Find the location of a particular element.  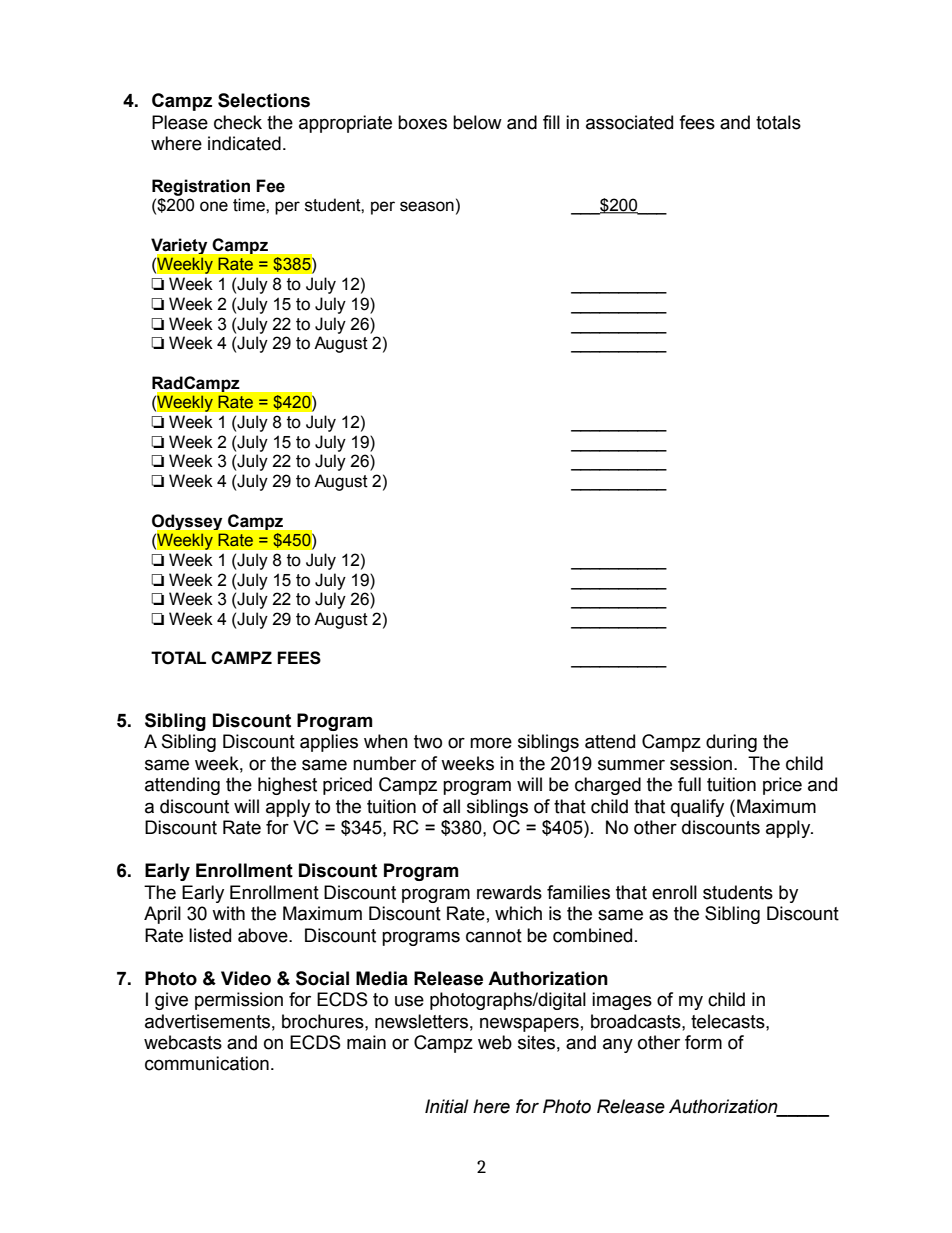

during is located at coordinates (731, 743).
